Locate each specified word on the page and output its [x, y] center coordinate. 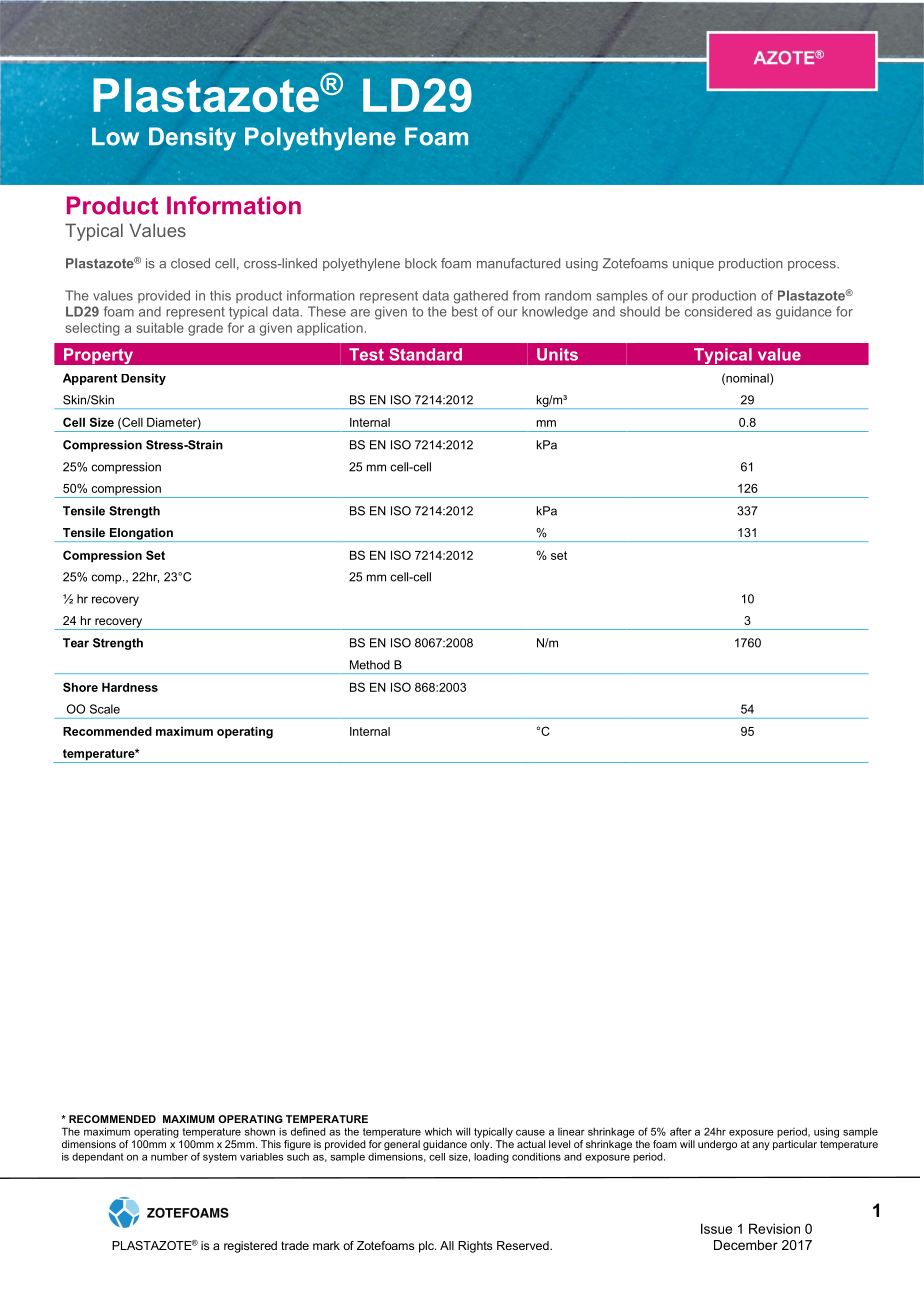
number [169, 1157]
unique [693, 264]
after [681, 1131]
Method [370, 665]
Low [115, 136]
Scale [105, 709]
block [421, 263]
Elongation [141, 535]
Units [557, 354]
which [438, 1131]
